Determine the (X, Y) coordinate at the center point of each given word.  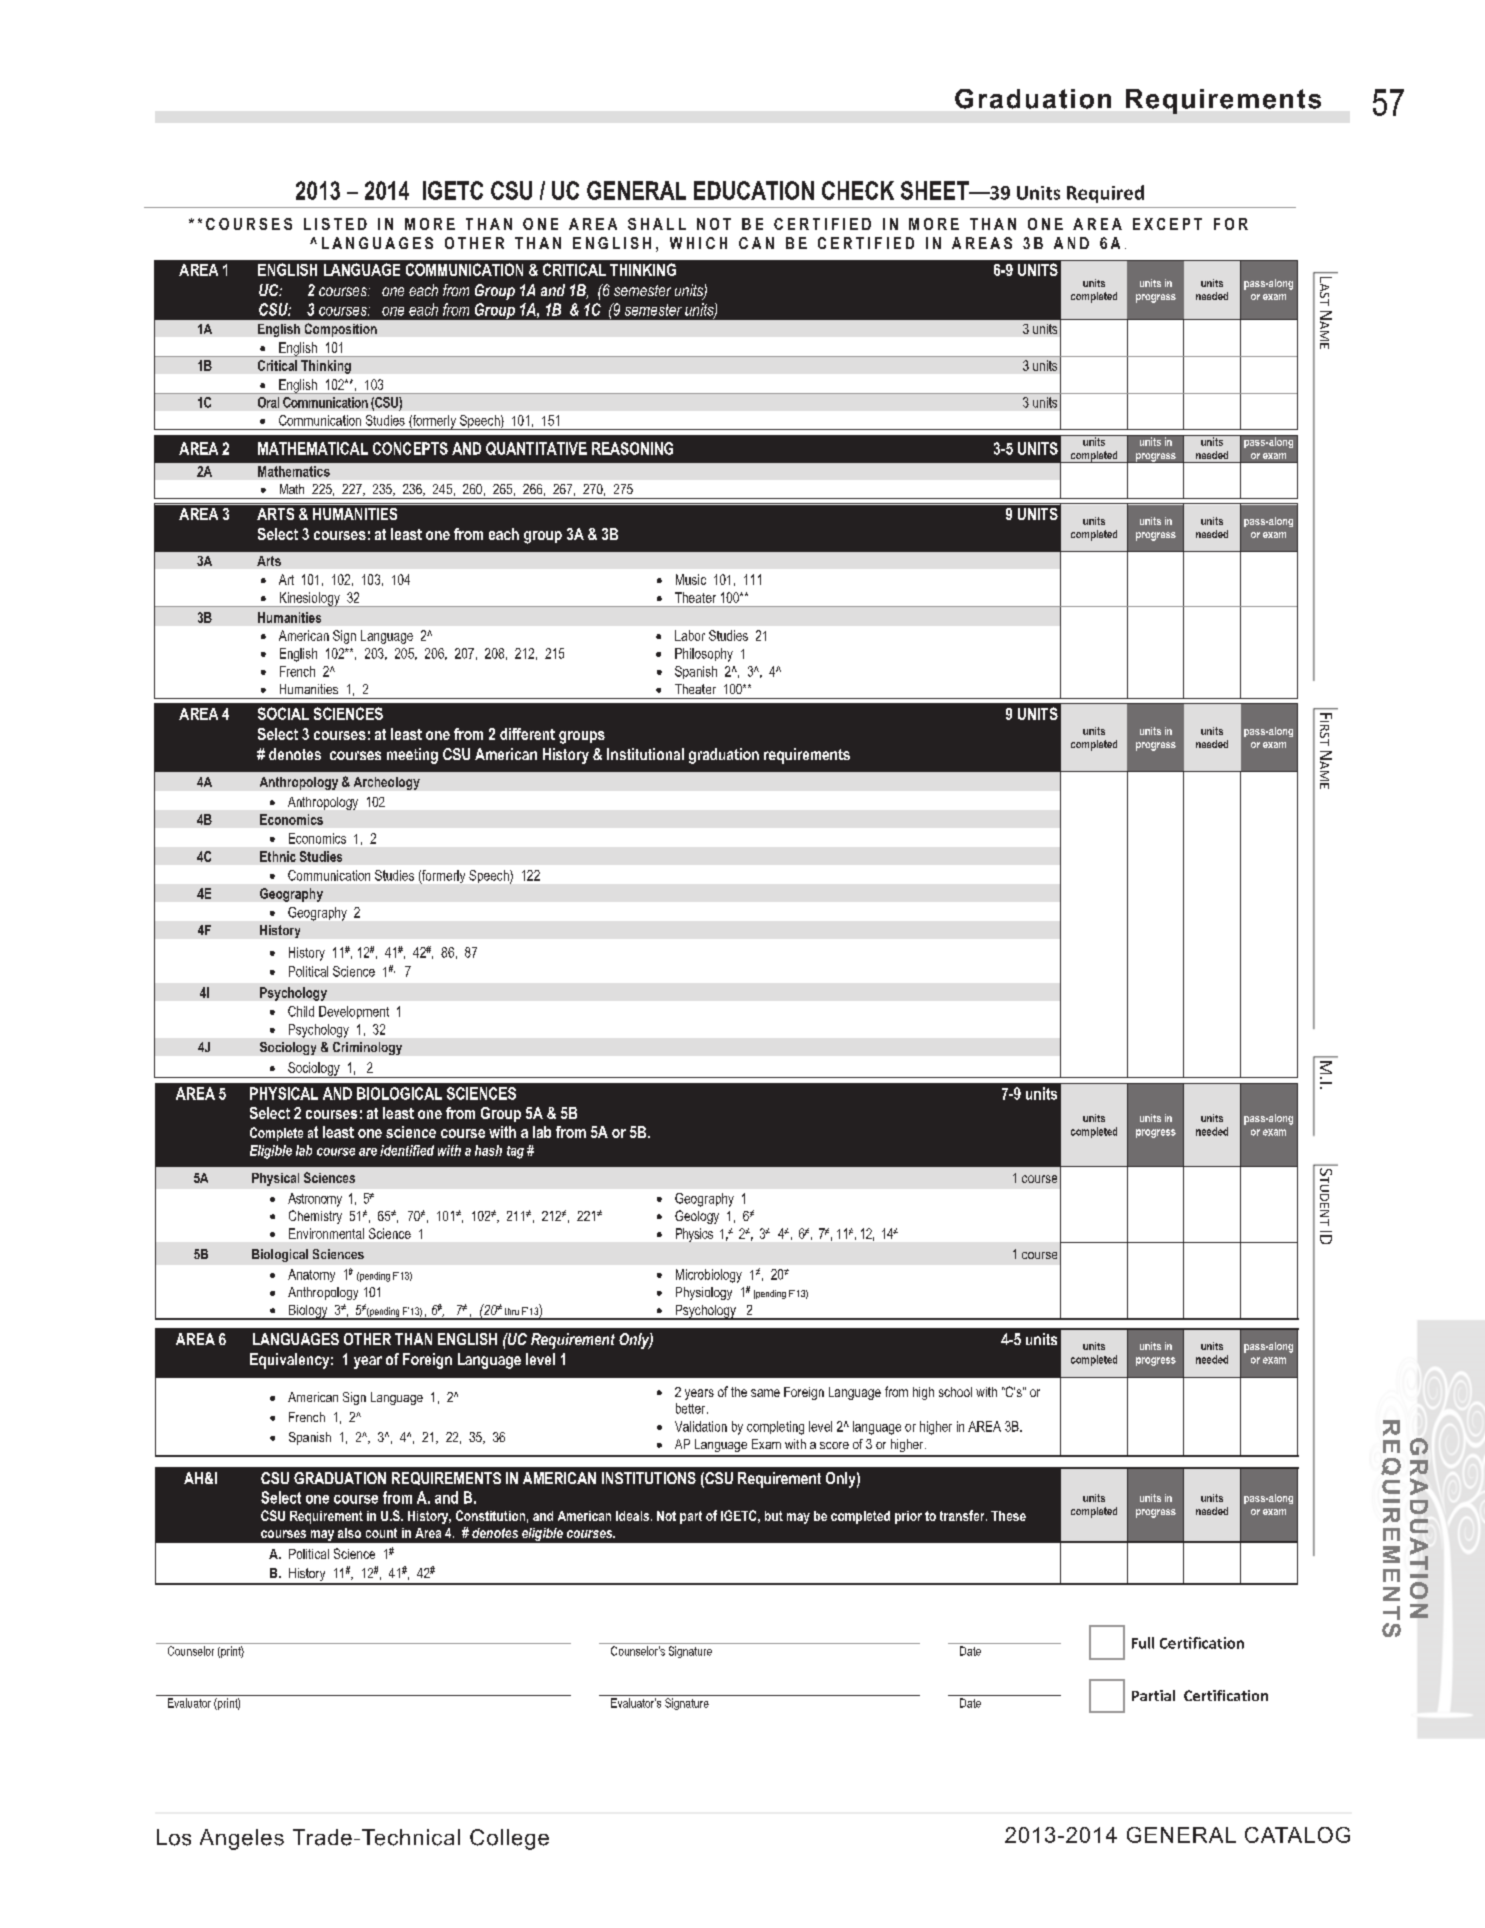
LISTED (335, 224)
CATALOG (1297, 1835)
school (955, 1392)
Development (354, 1012)
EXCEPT (1167, 224)
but (774, 1516)
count (381, 1533)
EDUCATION (754, 190)
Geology (697, 1217)
